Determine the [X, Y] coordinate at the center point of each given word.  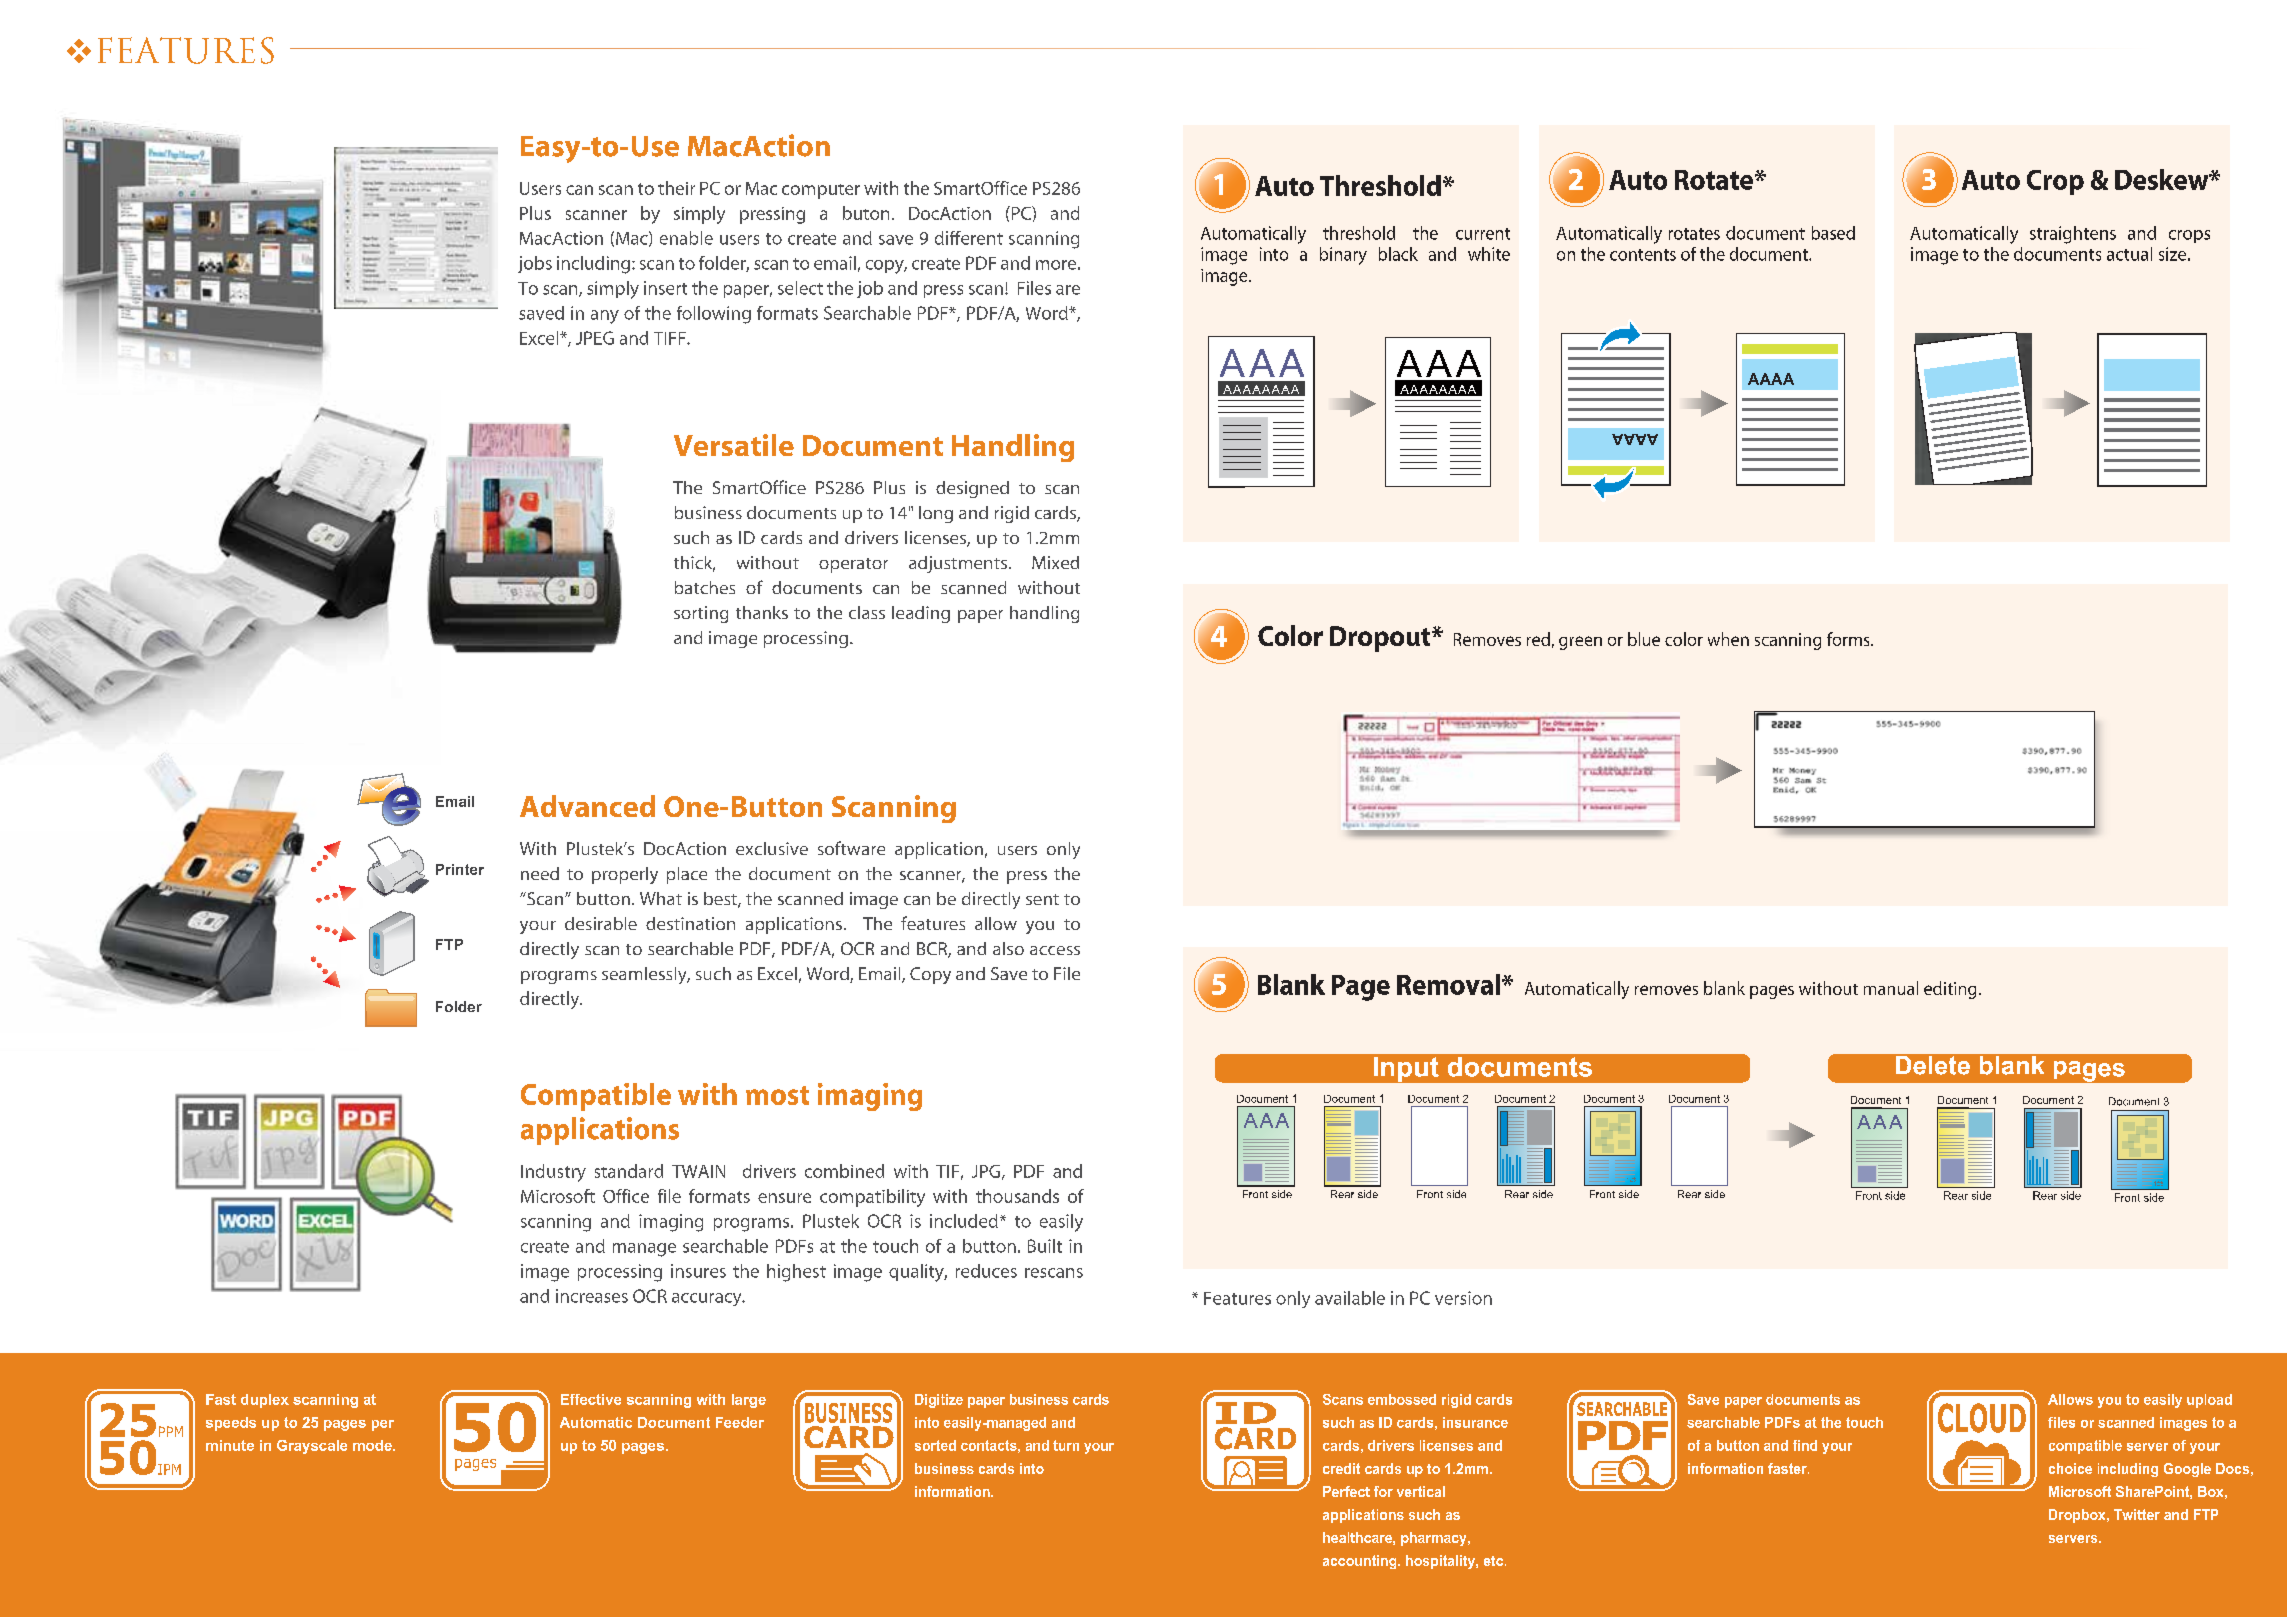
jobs [535, 264]
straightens [2073, 235]
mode [373, 1445]
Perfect [1346, 1491]
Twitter [2137, 1514]
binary [1343, 256]
